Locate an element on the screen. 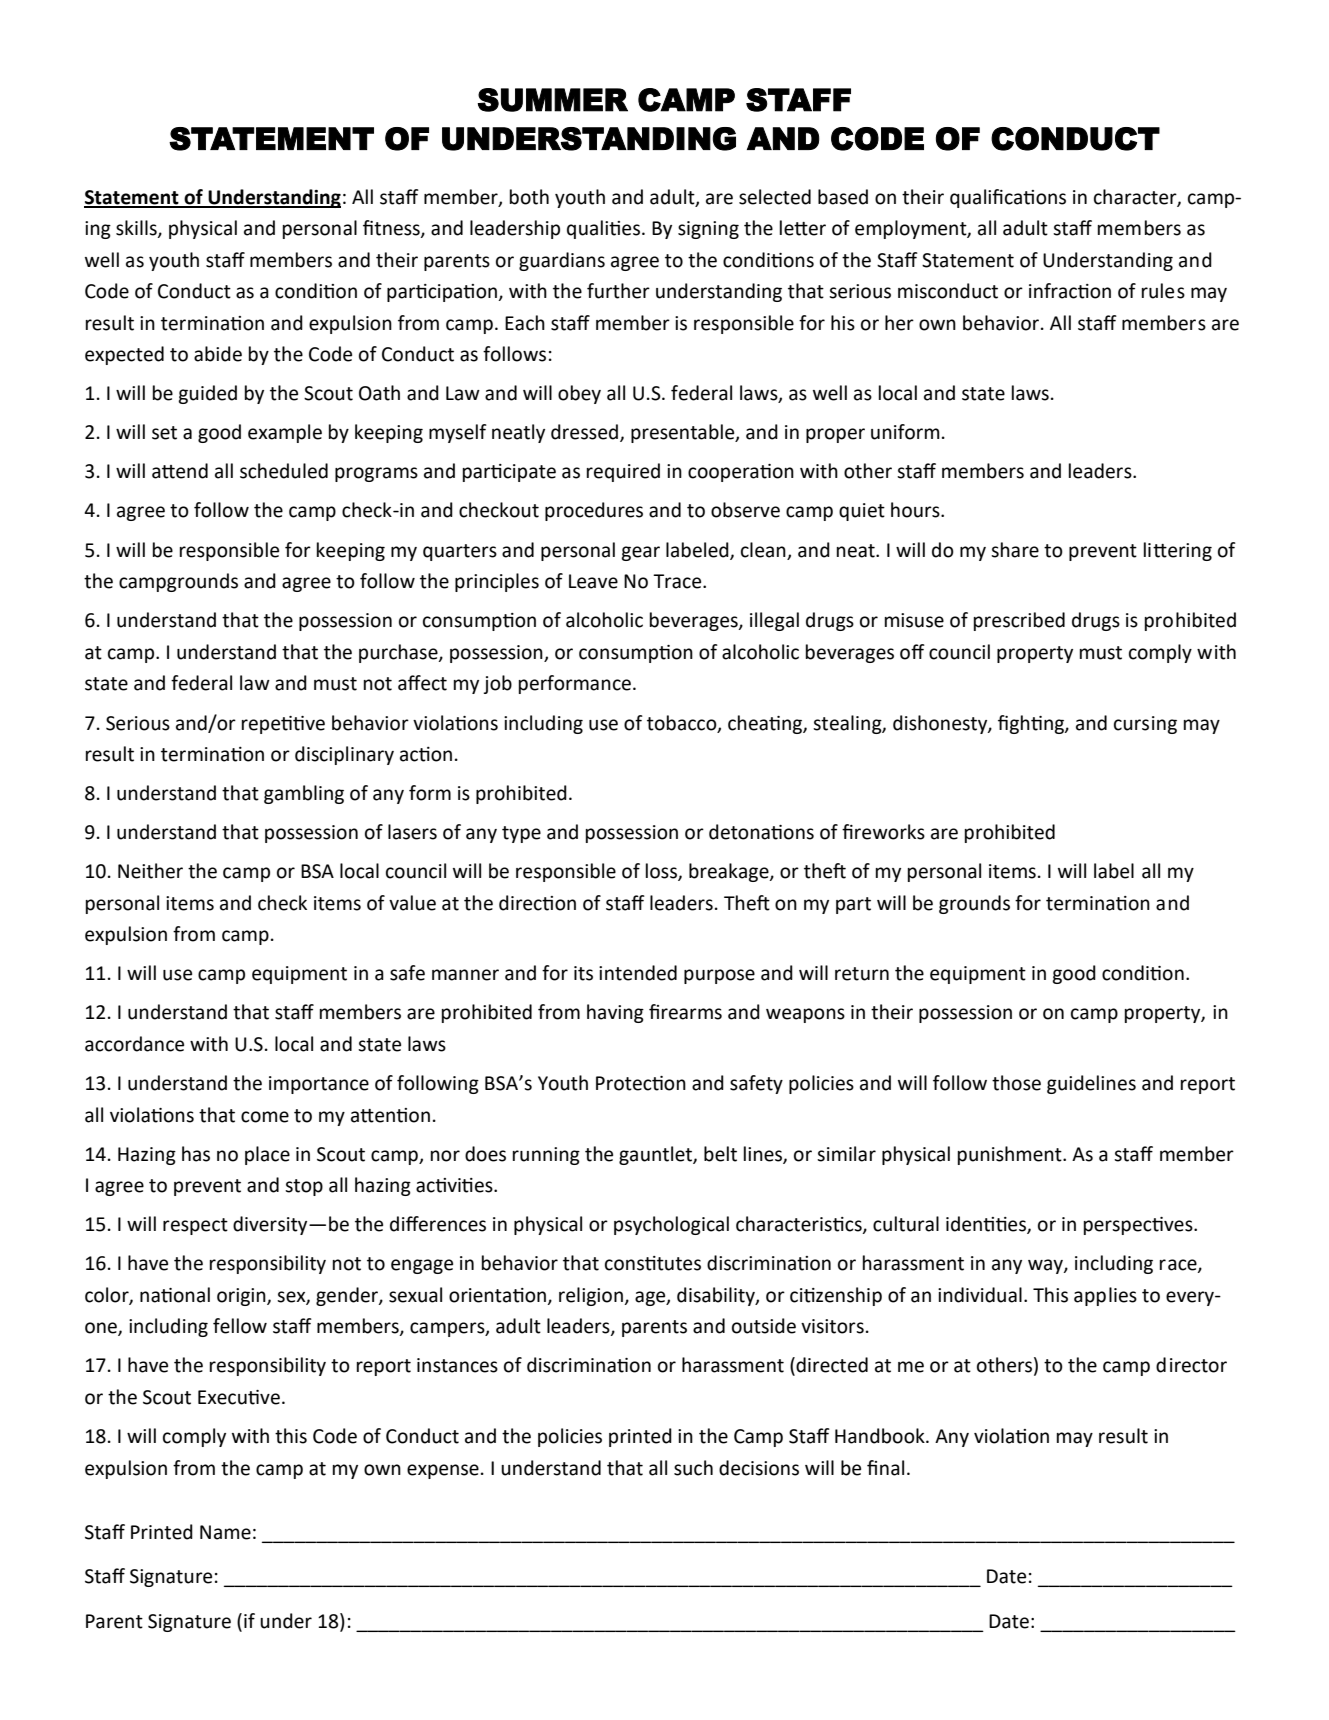  those is located at coordinates (1016, 1083).
